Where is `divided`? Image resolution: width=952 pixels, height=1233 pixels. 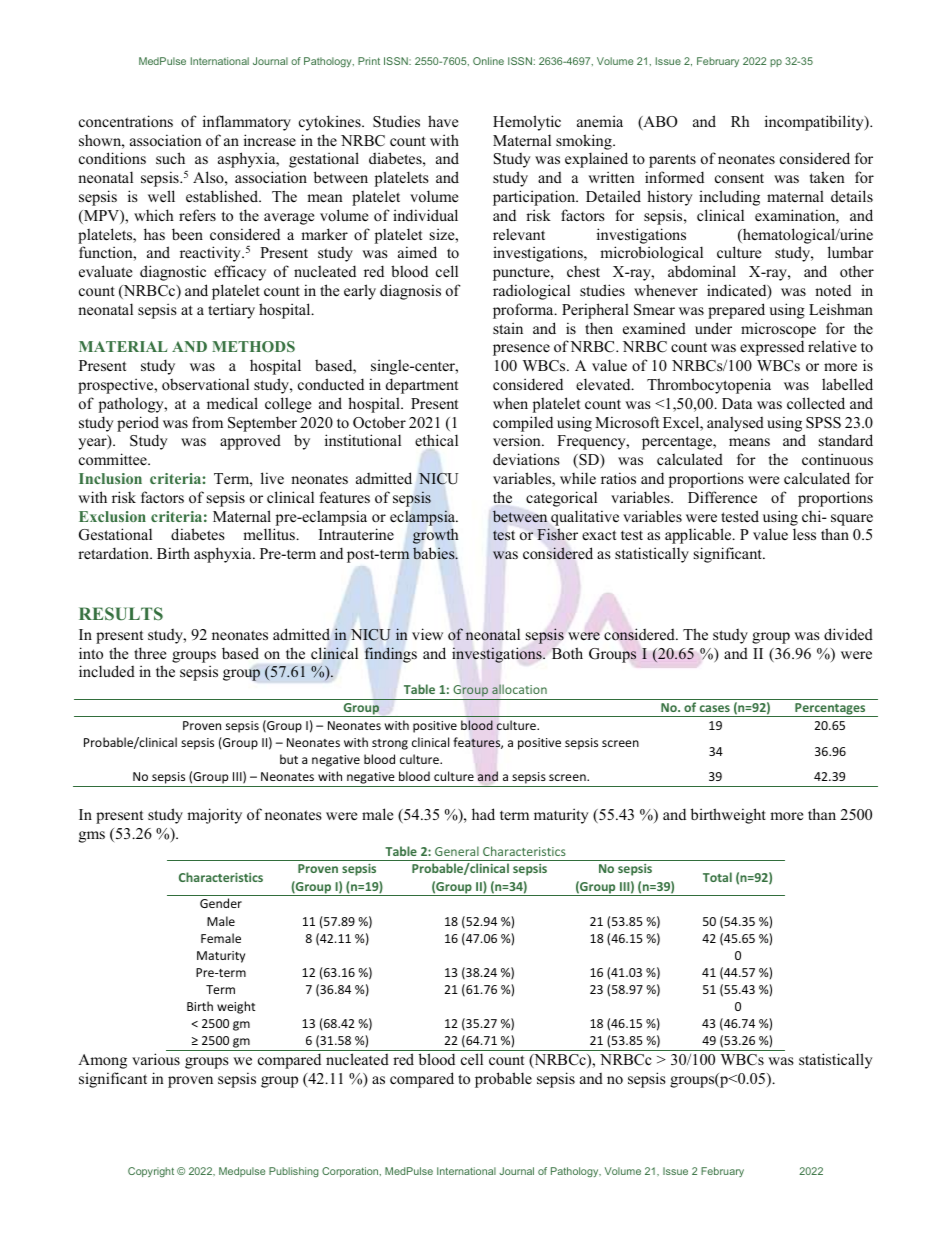 divided is located at coordinates (848, 634).
